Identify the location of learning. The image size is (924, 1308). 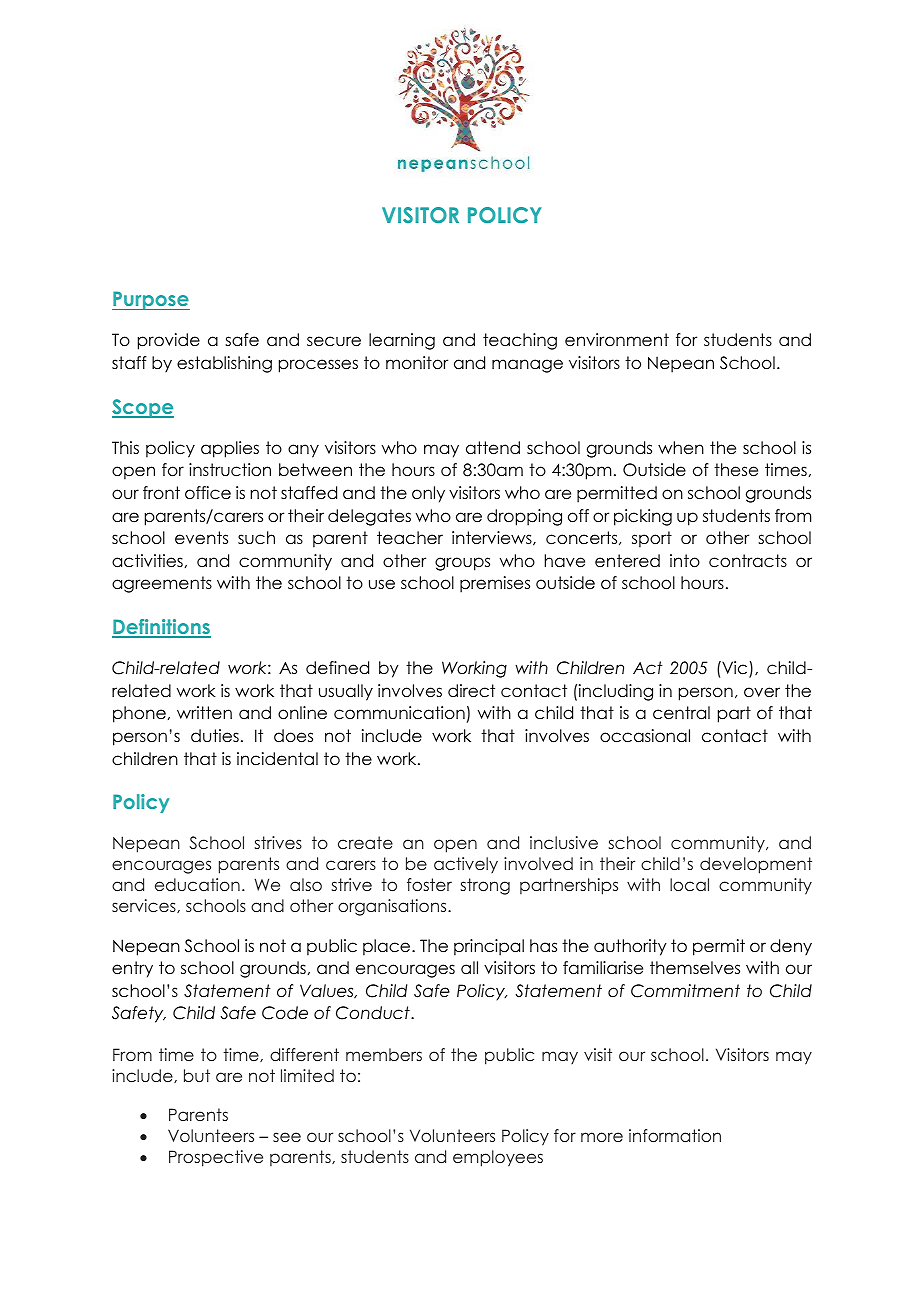
(402, 341).
